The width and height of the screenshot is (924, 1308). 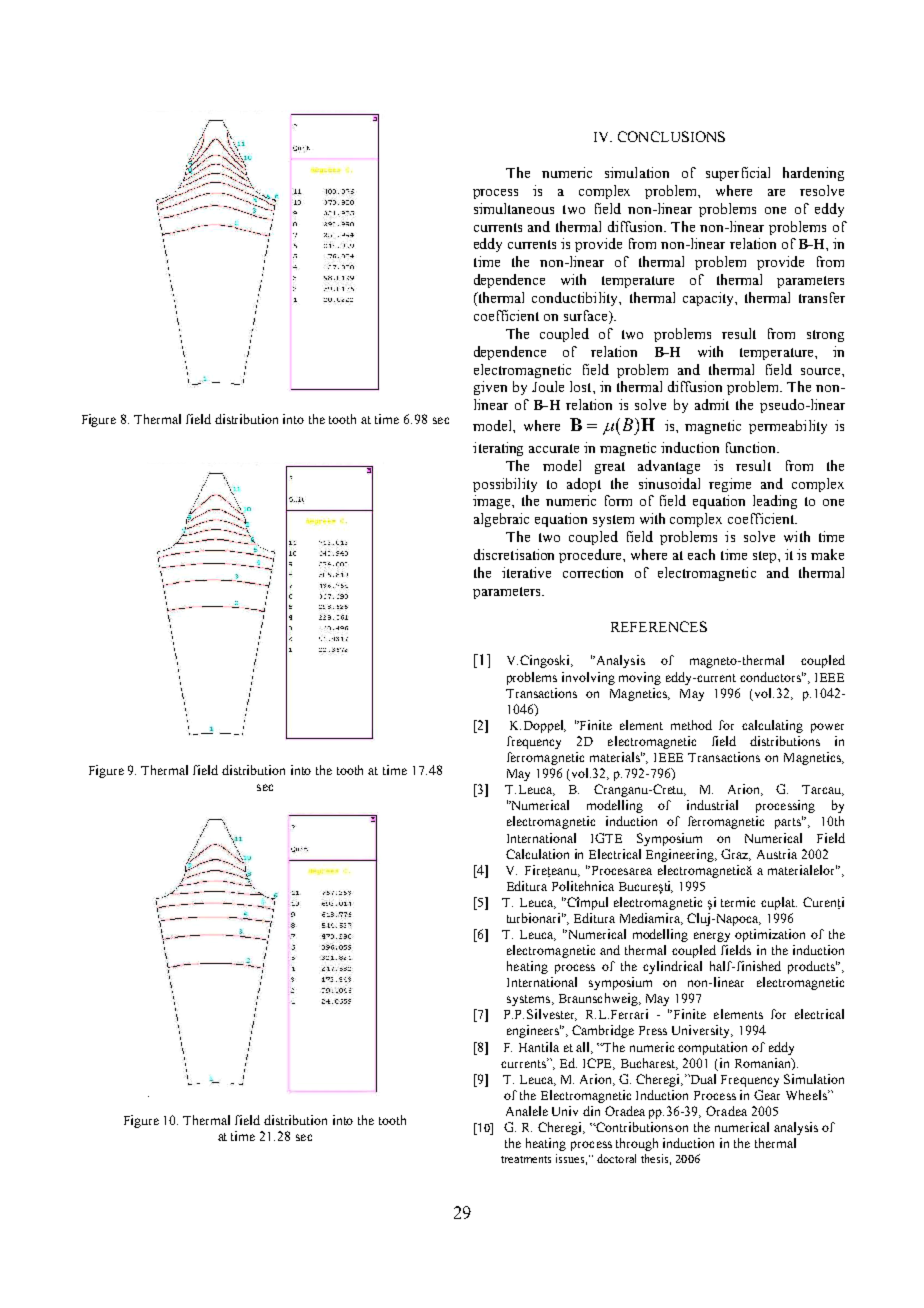 What do you see at coordinates (514, 208) in the screenshot?
I see `simultaneous` at bounding box center [514, 208].
